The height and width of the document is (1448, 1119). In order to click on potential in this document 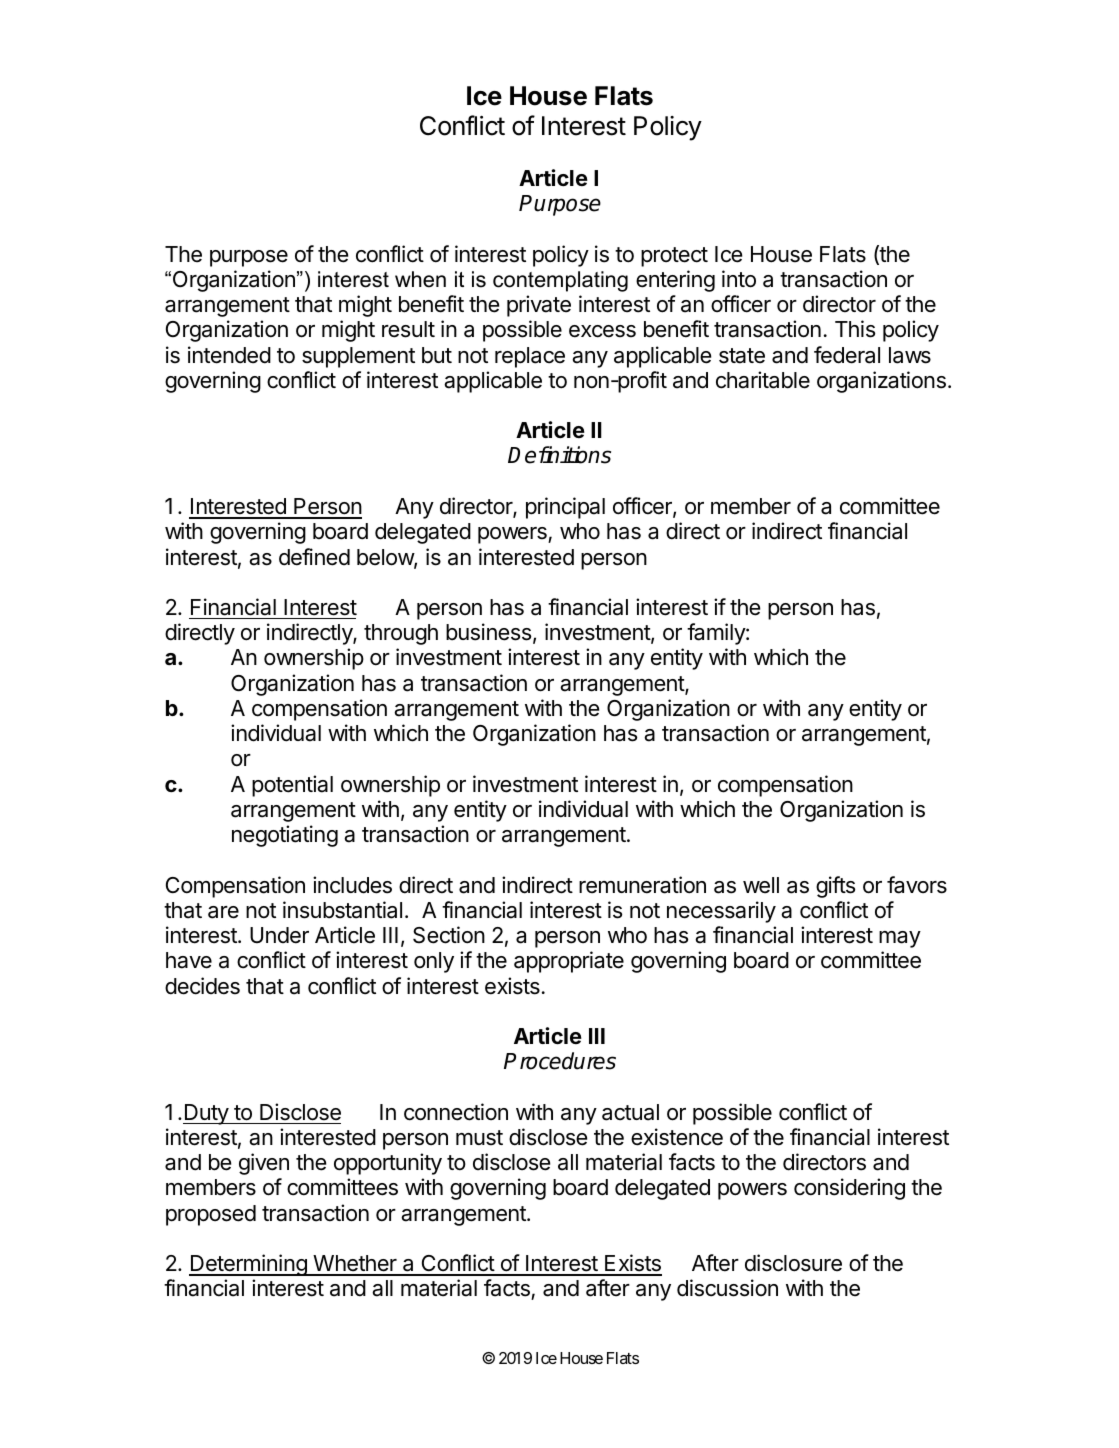, I will do `click(292, 786)`.
